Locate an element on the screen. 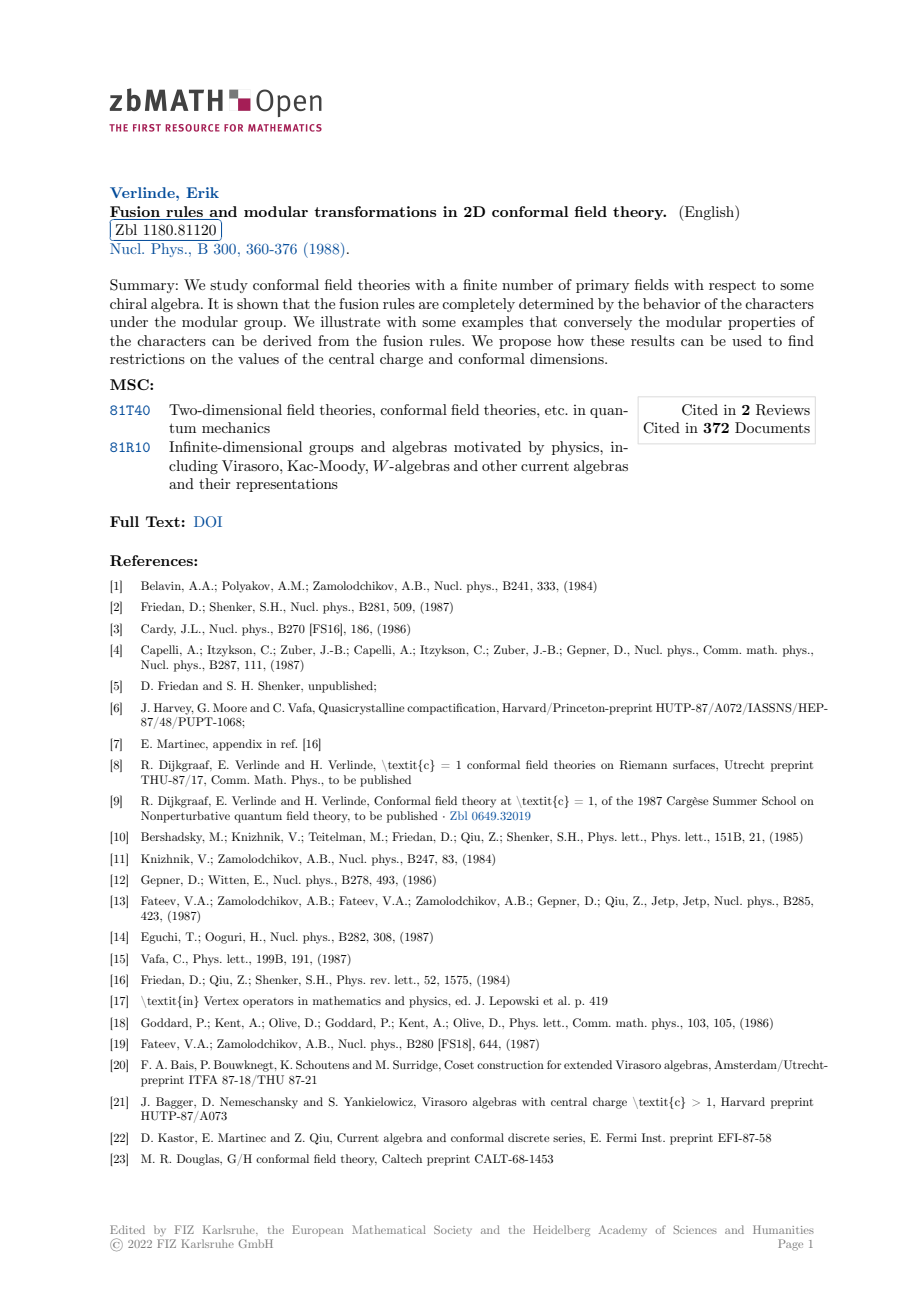  Documents is located at coordinates (772, 427).
